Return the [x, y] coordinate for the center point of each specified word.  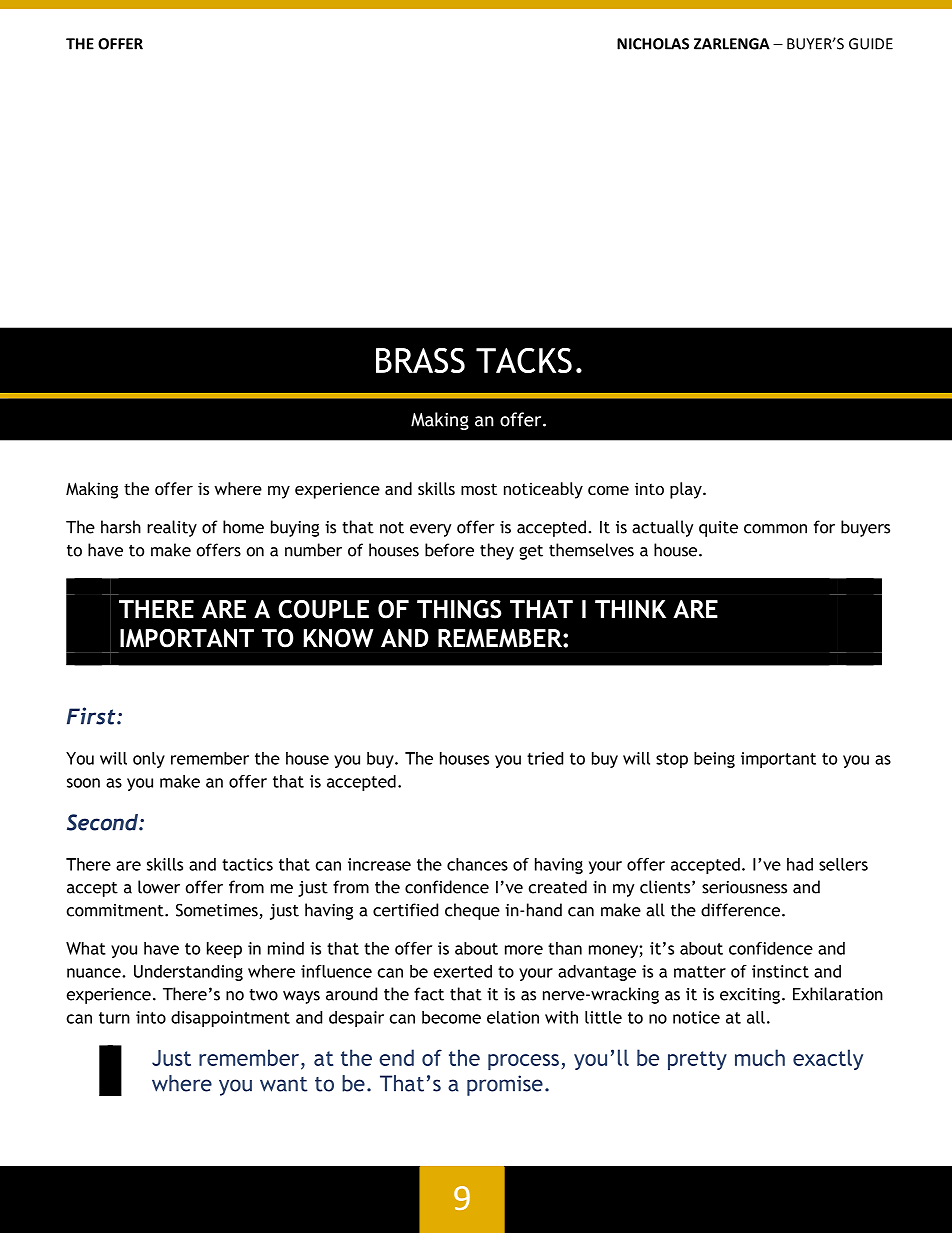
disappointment [230, 1019]
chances [477, 864]
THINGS [459, 609]
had [800, 864]
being [714, 760]
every [430, 530]
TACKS [524, 360]
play [687, 490]
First [92, 716]
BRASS [420, 360]
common [775, 529]
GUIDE [871, 44]
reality [172, 528]
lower [159, 887]
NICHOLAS [653, 44]
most [479, 489]
